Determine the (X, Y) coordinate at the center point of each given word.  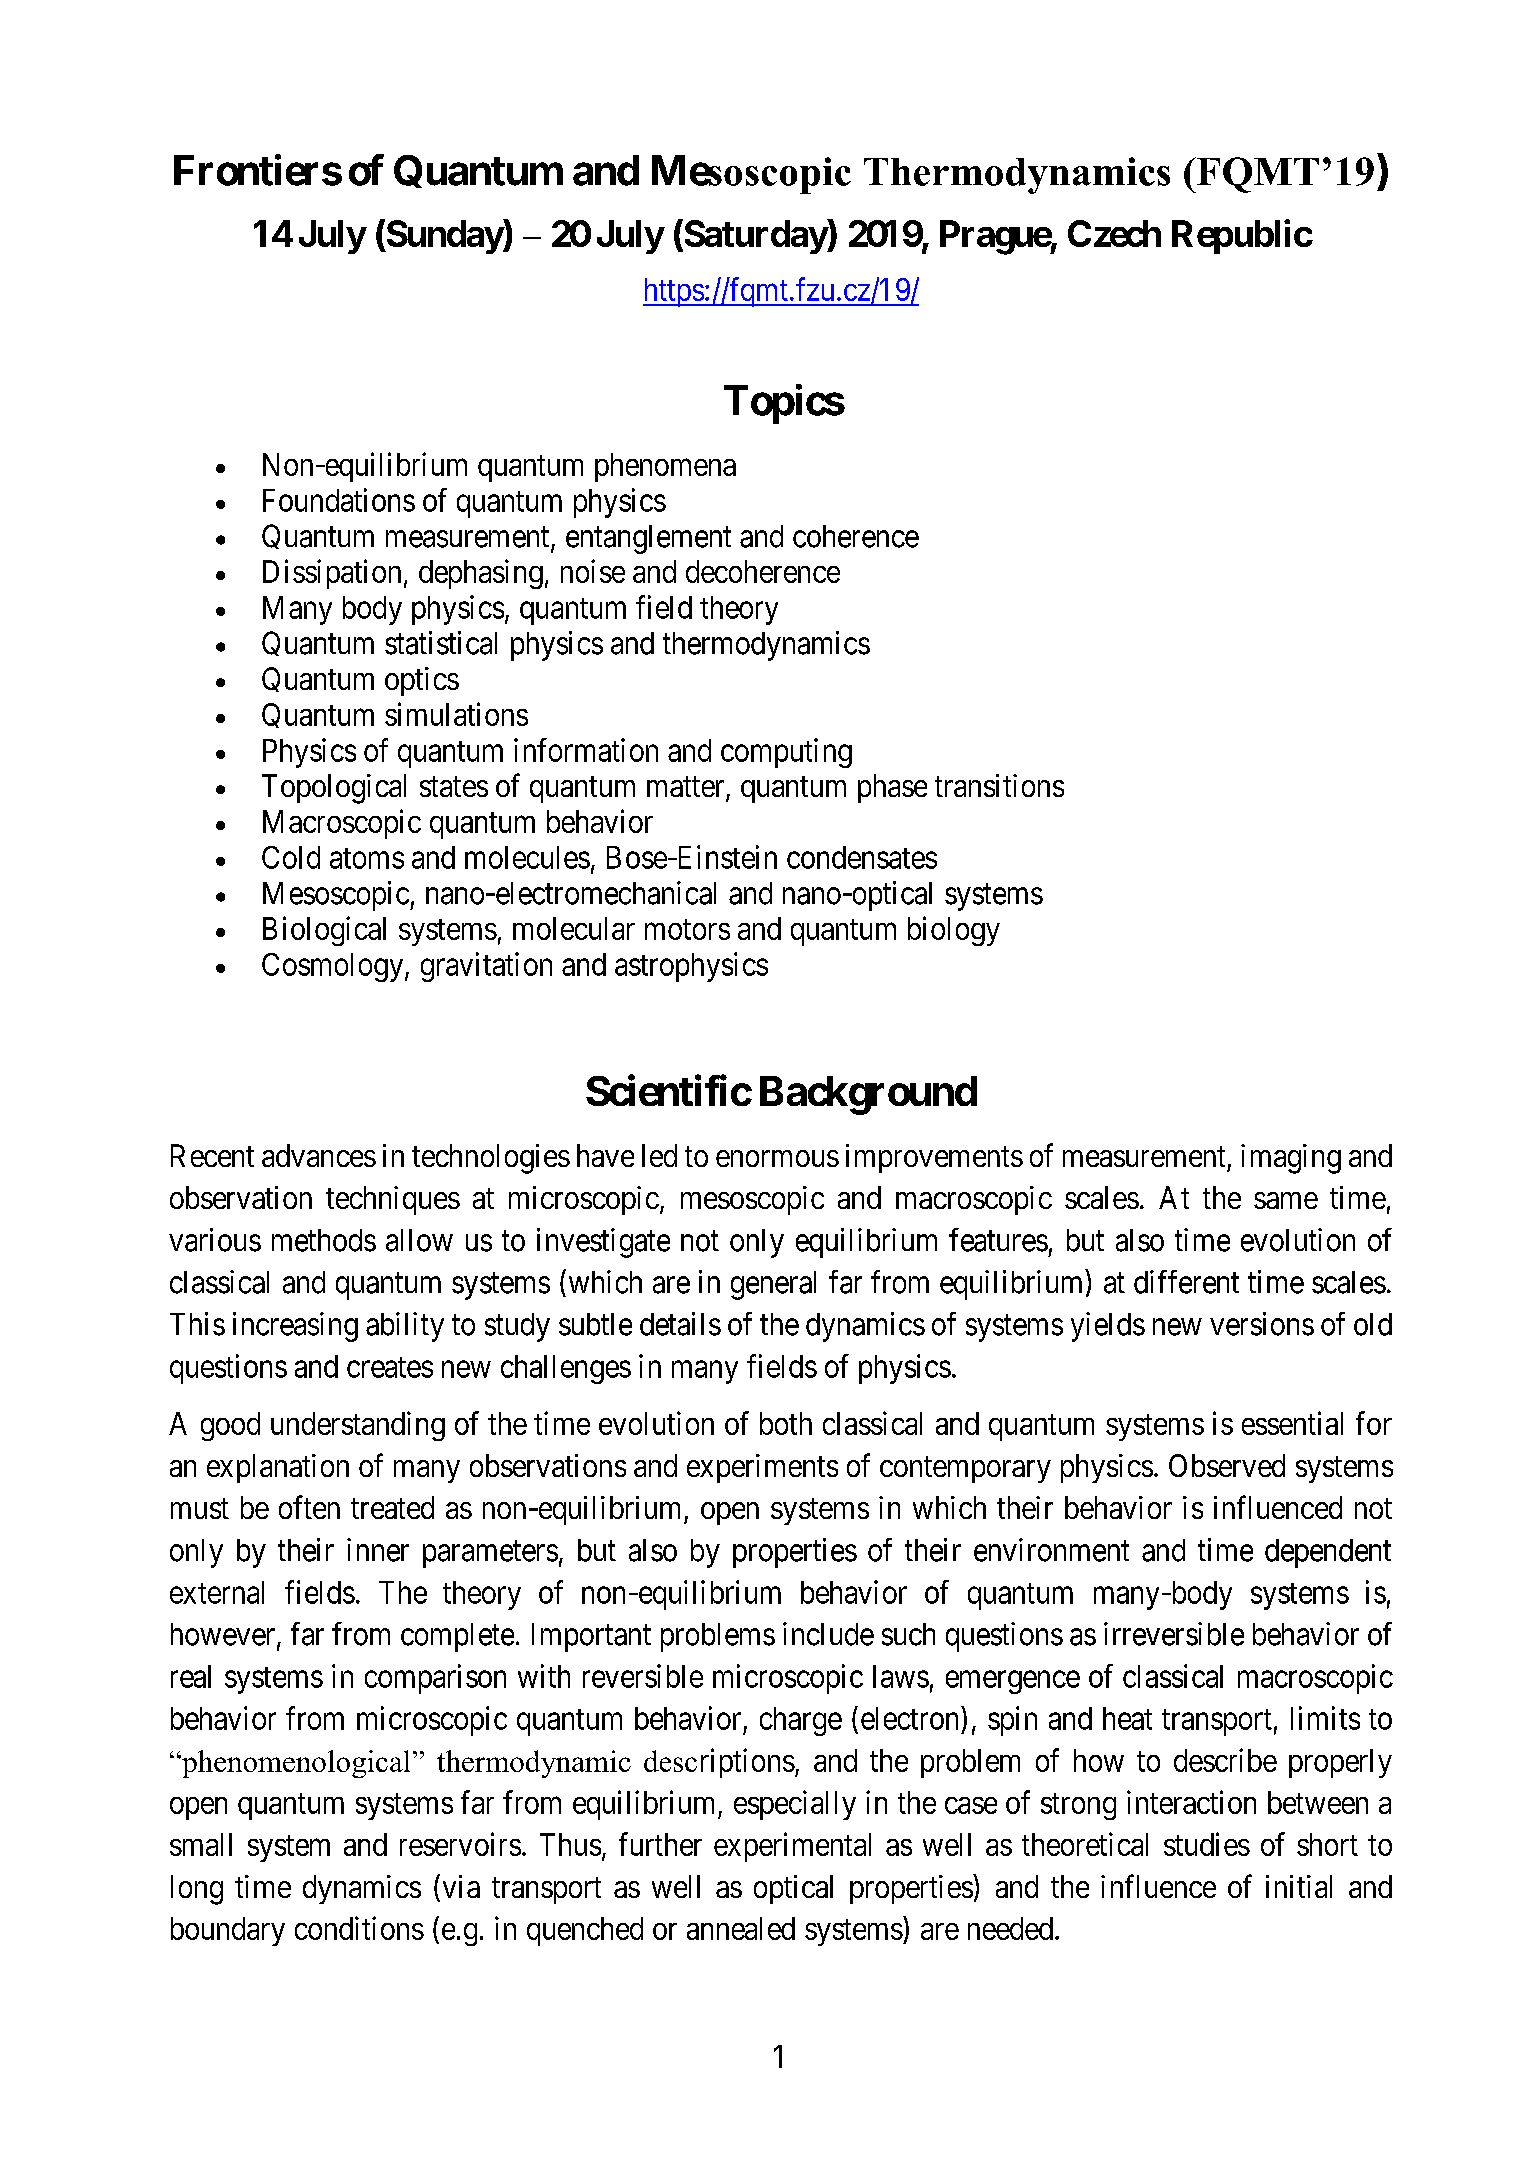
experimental (792, 1847)
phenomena (665, 467)
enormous (777, 1158)
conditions (359, 1928)
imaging (1291, 1159)
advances (319, 1155)
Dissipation (332, 574)
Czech (1114, 233)
